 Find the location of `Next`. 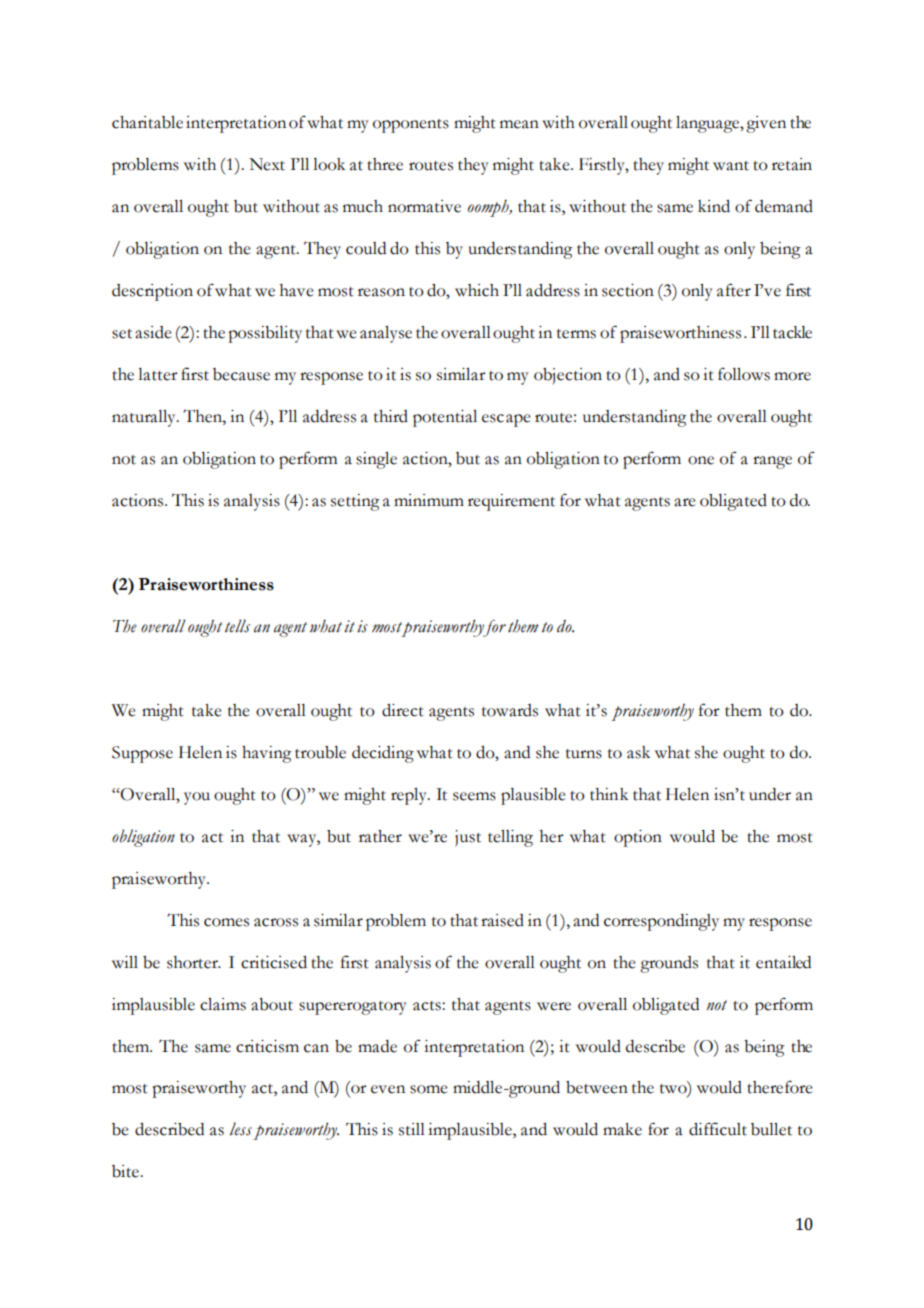

Next is located at coordinates (267, 164).
